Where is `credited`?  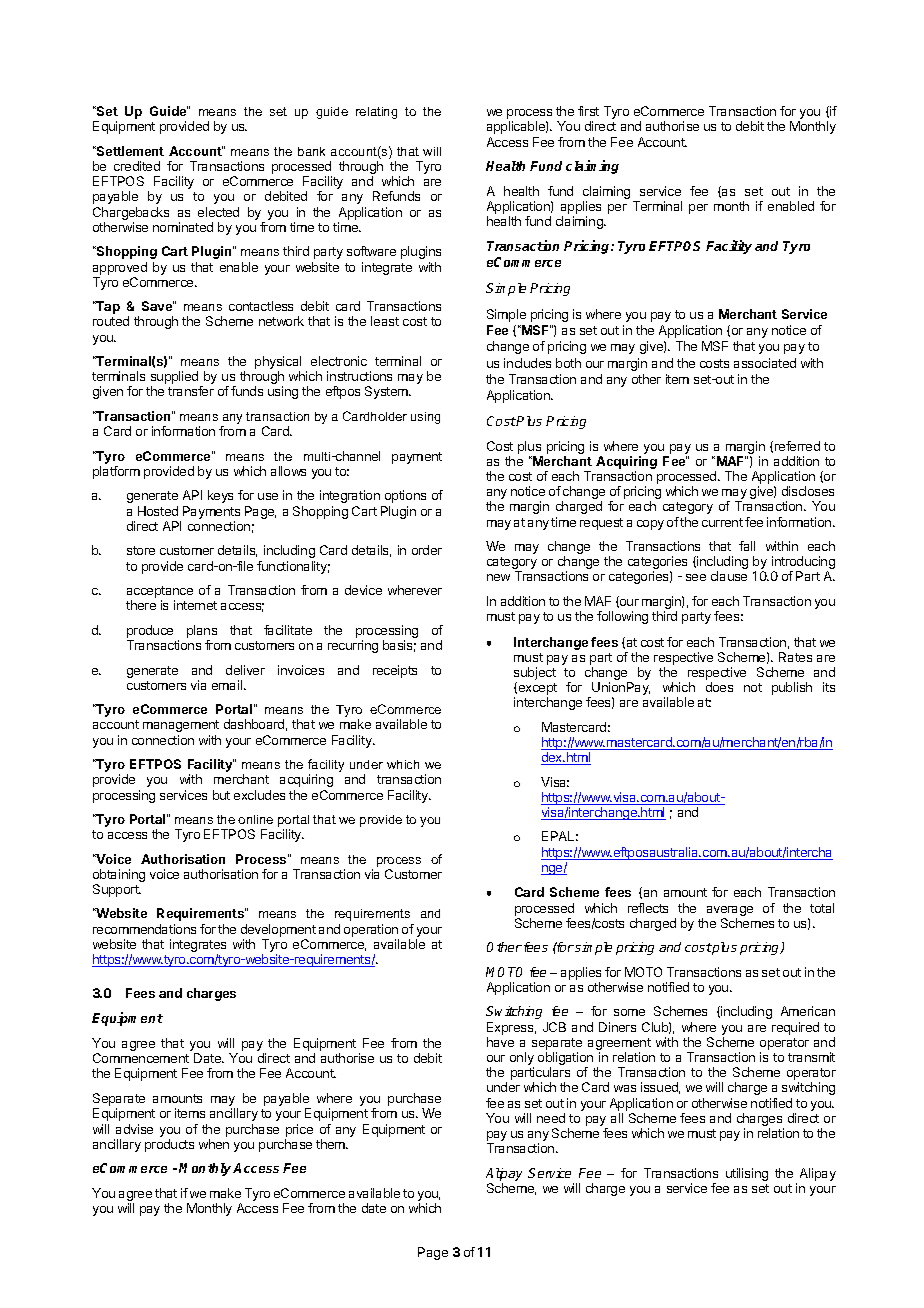 credited is located at coordinates (137, 166).
